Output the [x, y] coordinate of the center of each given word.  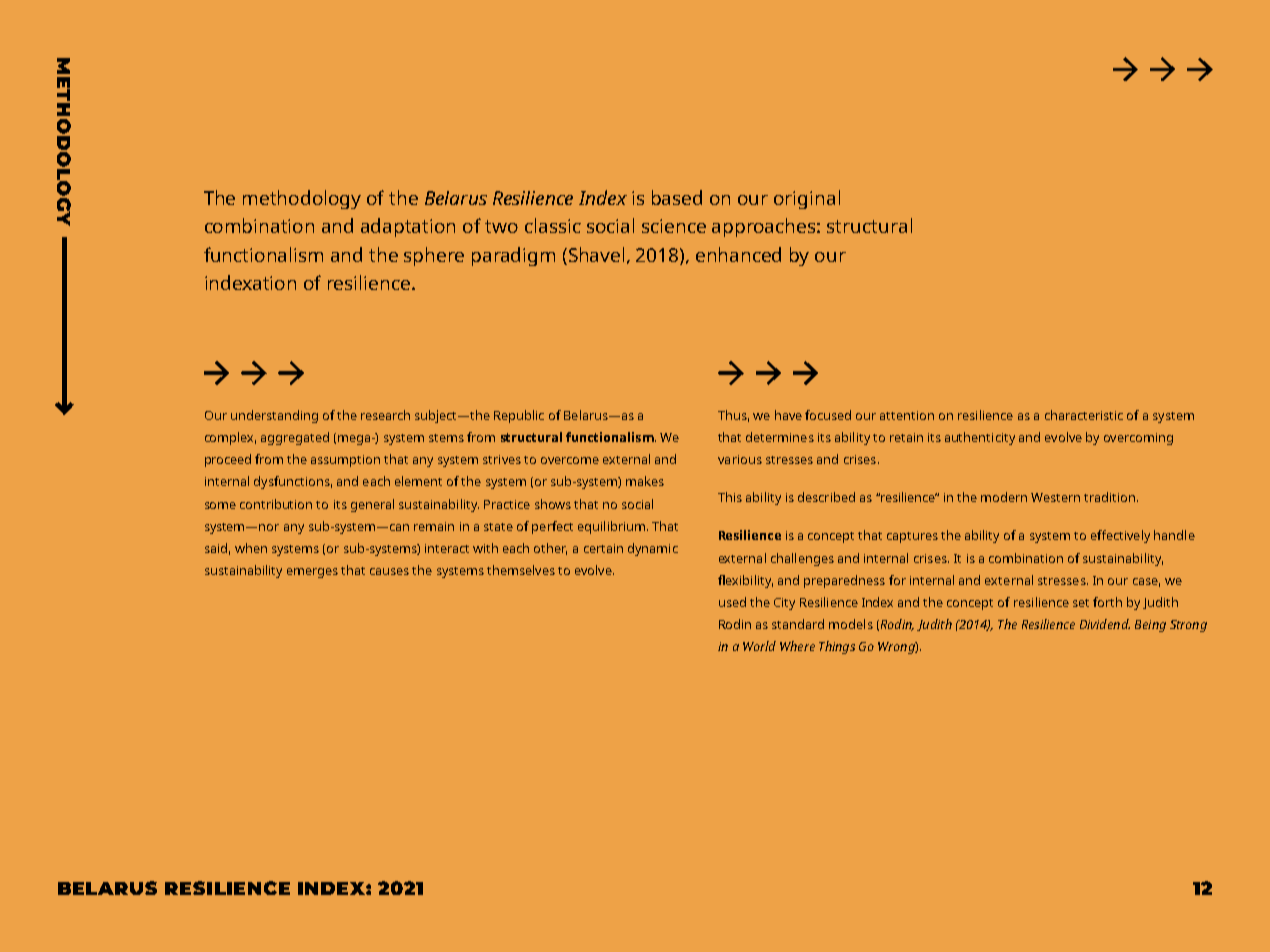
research [385, 415]
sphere [434, 256]
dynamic [653, 549]
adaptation [408, 227]
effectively [1120, 536]
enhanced [738, 254]
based [677, 197]
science [674, 226]
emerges [312, 573]
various [740, 459]
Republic [519, 416]
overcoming [1138, 439]
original [807, 199]
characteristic [1084, 415]
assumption [345, 461]
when [251, 548]
